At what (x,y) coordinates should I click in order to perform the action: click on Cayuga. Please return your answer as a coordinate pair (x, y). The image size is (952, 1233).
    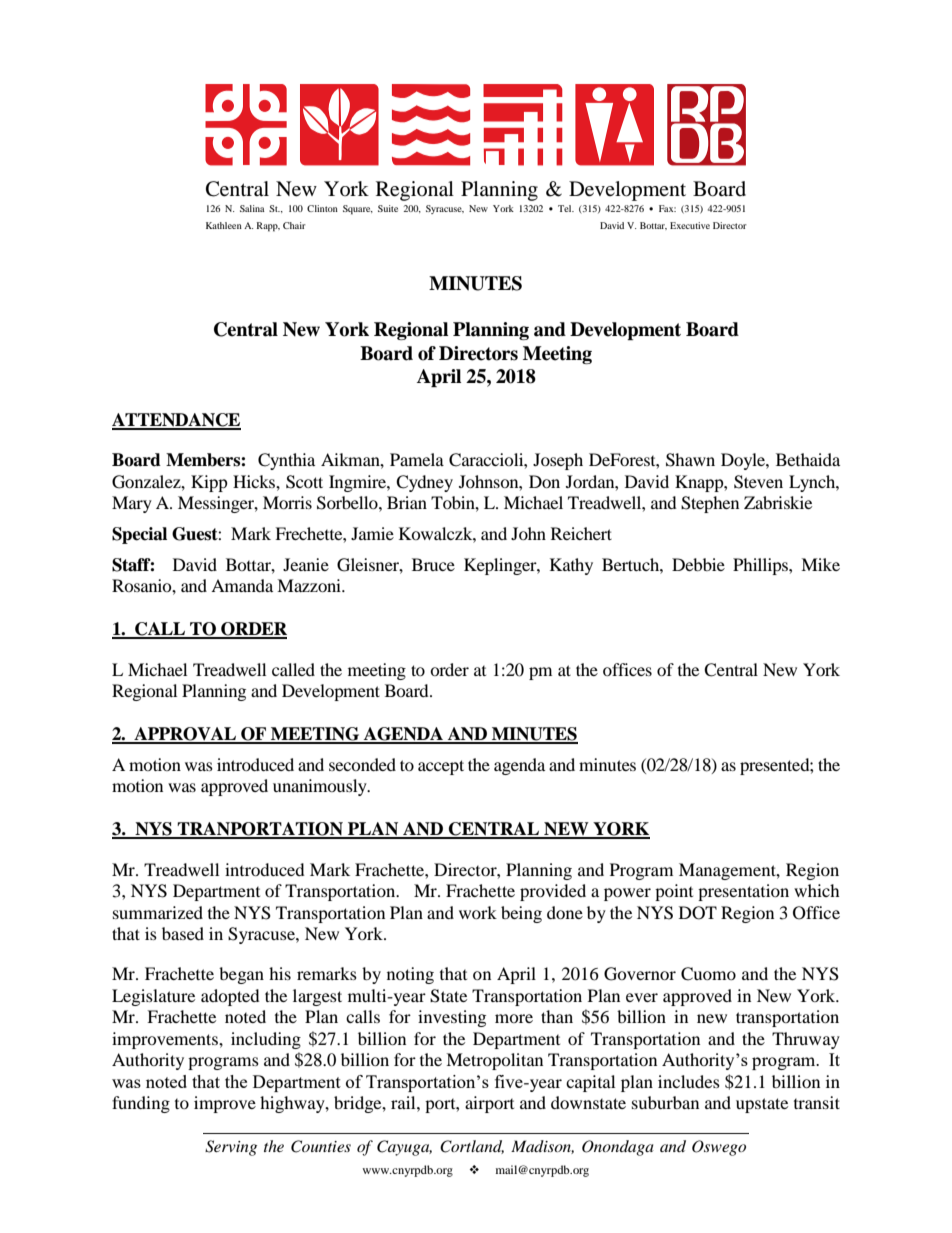
    Looking at the image, I should click on (404, 1148).
